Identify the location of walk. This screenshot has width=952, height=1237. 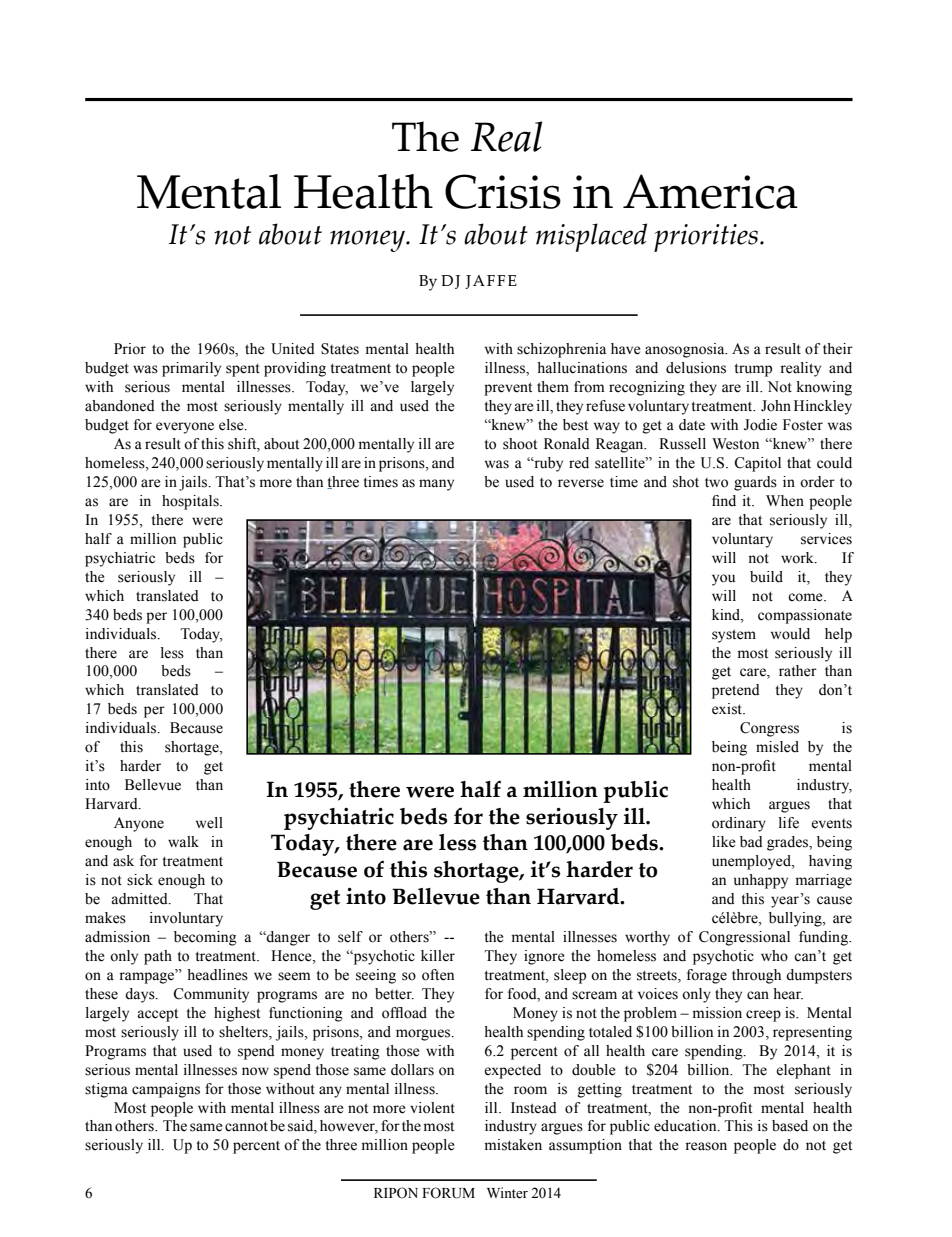
(183, 842).
